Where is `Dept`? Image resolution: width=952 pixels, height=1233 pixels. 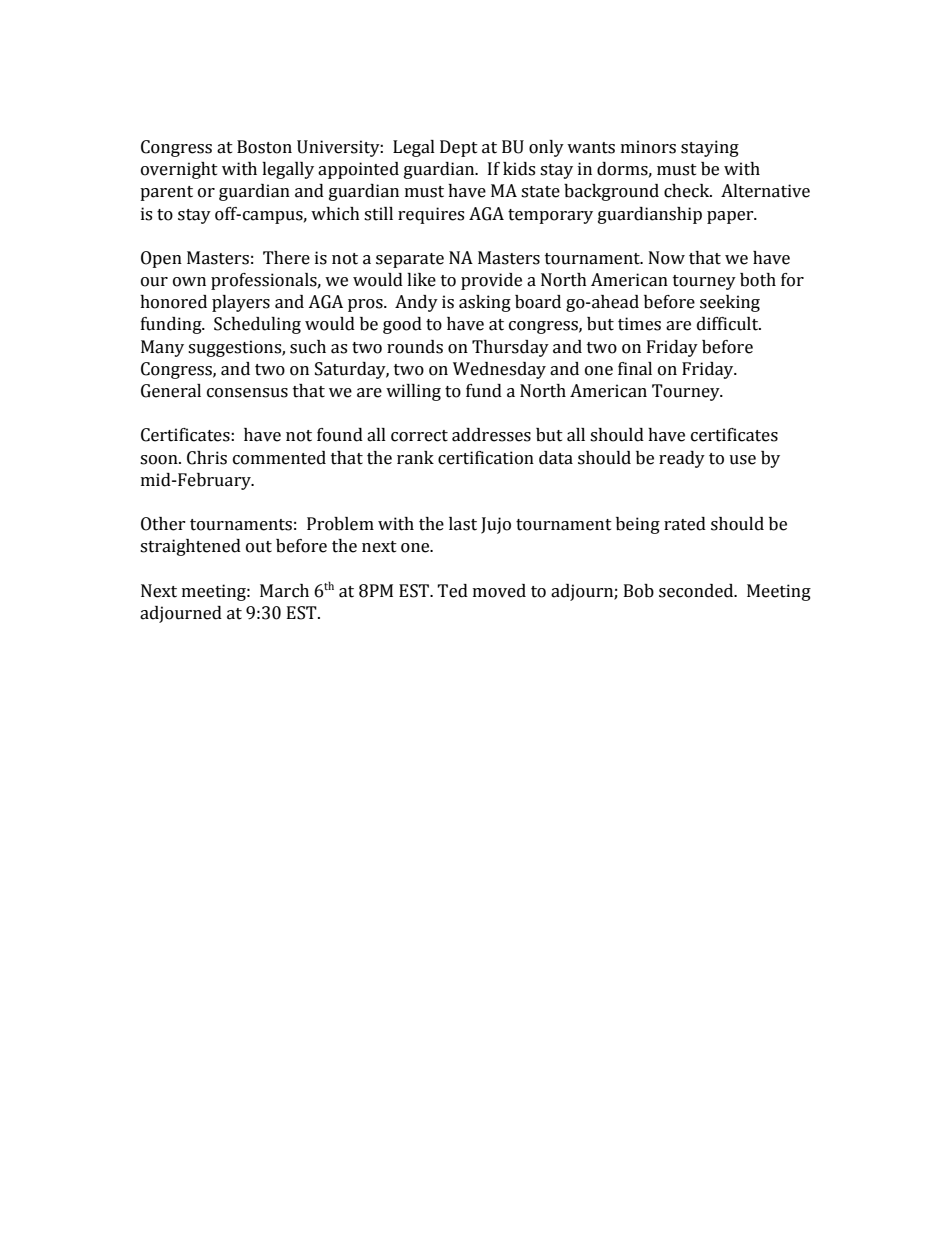
Dept is located at coordinates (459, 148).
